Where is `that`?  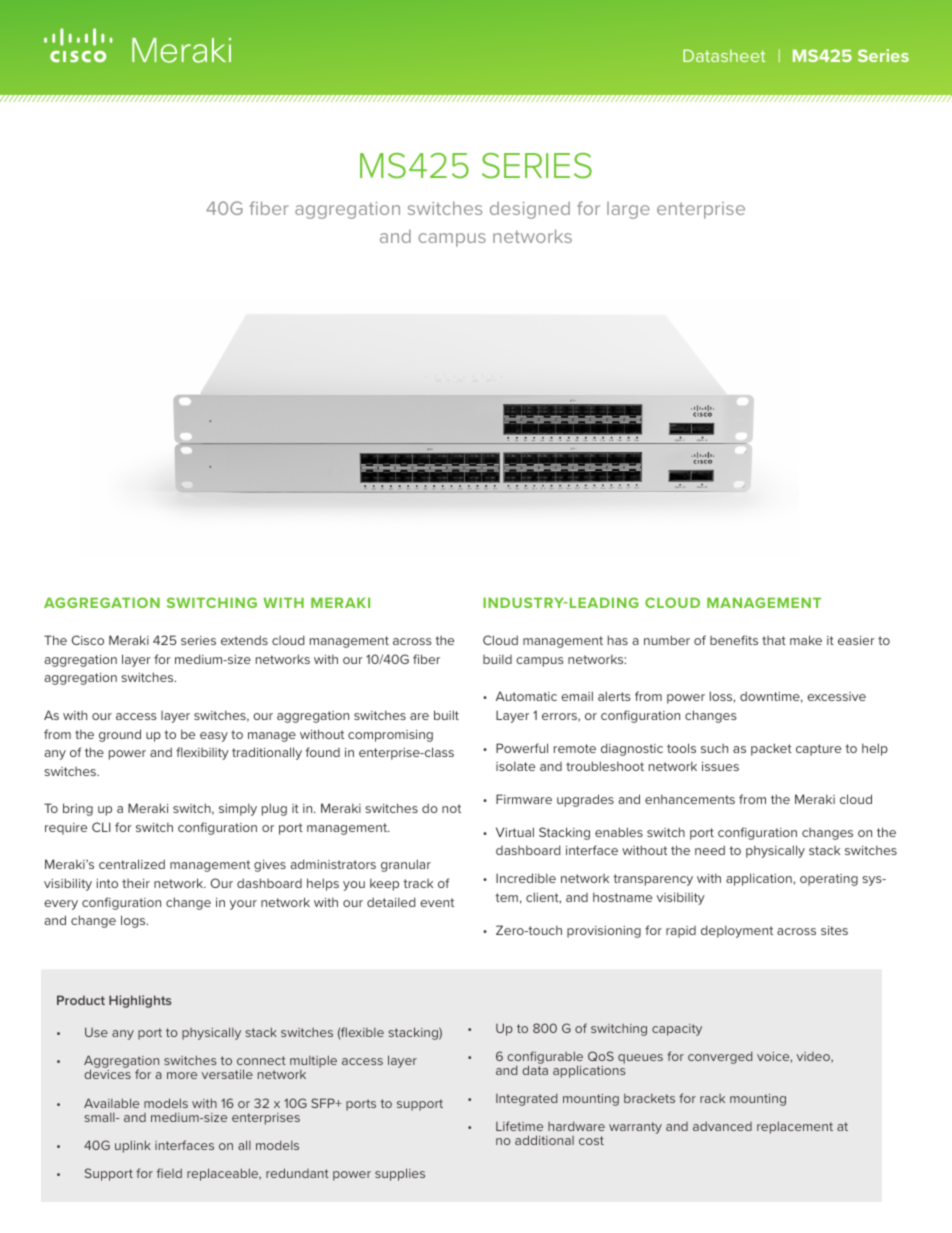 that is located at coordinates (774, 640).
